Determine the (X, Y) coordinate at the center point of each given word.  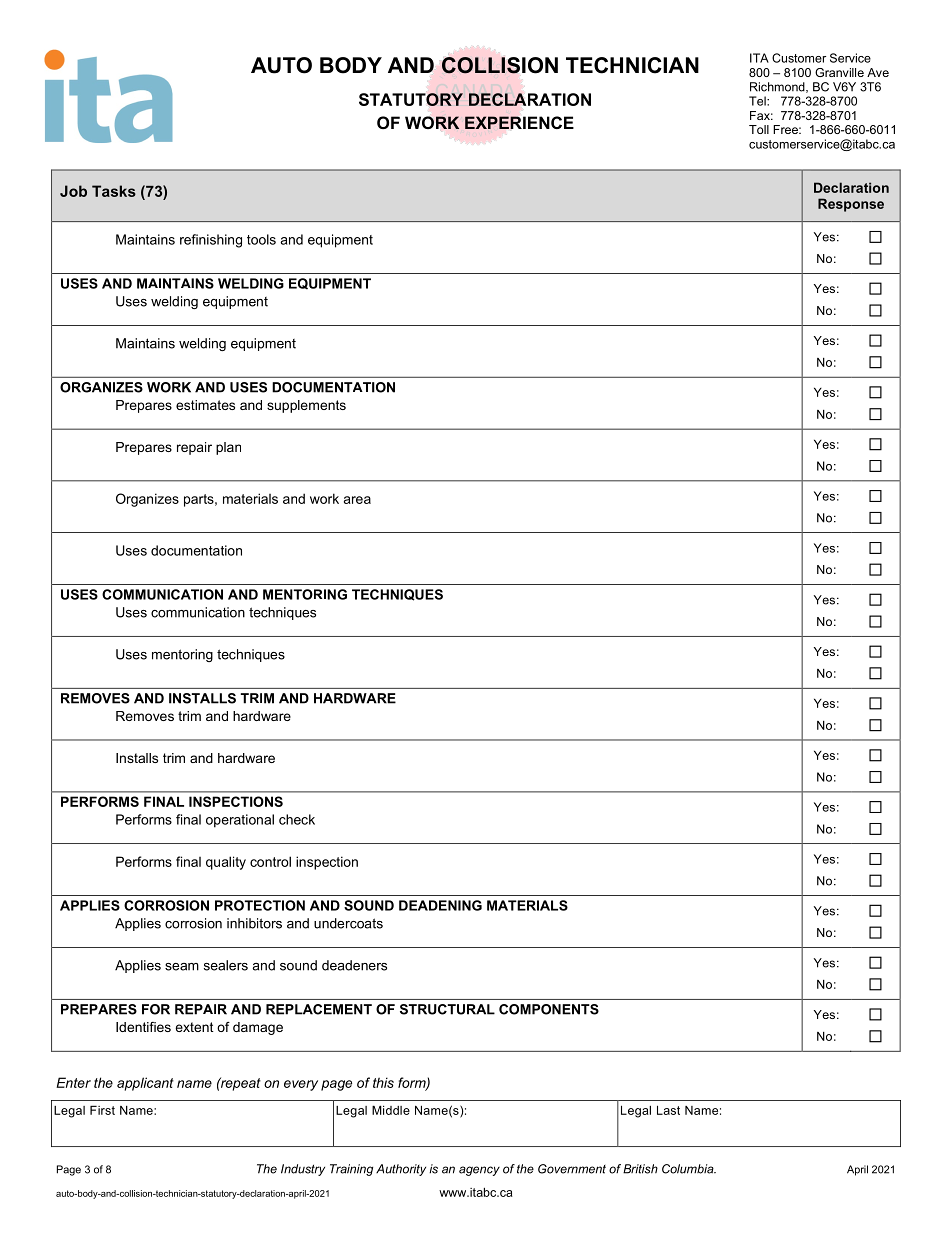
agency (479, 1171)
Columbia (689, 1169)
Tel (758, 101)
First (102, 1110)
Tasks (114, 191)
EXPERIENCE (519, 122)
